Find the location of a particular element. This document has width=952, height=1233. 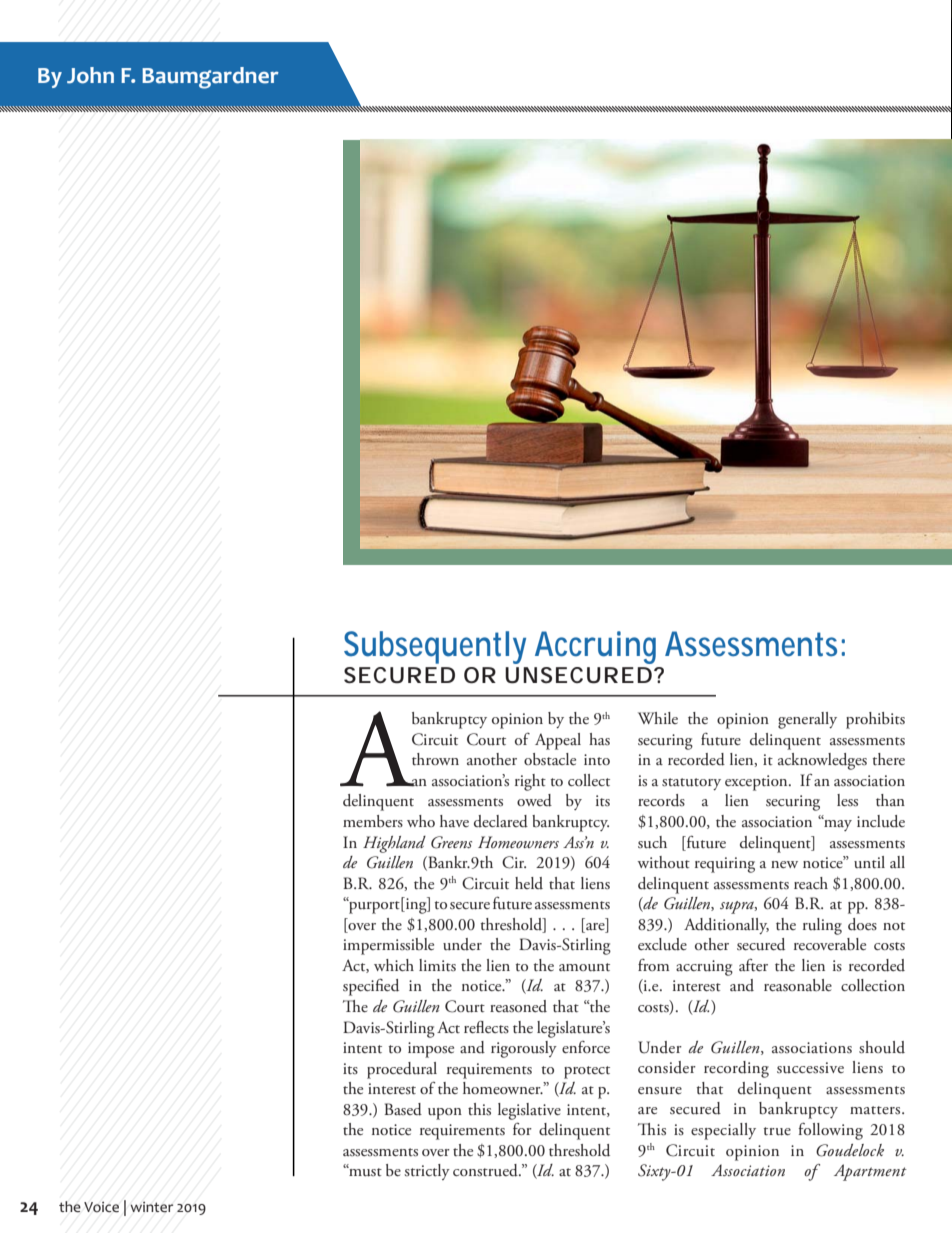

Appeal is located at coordinates (558, 741).
